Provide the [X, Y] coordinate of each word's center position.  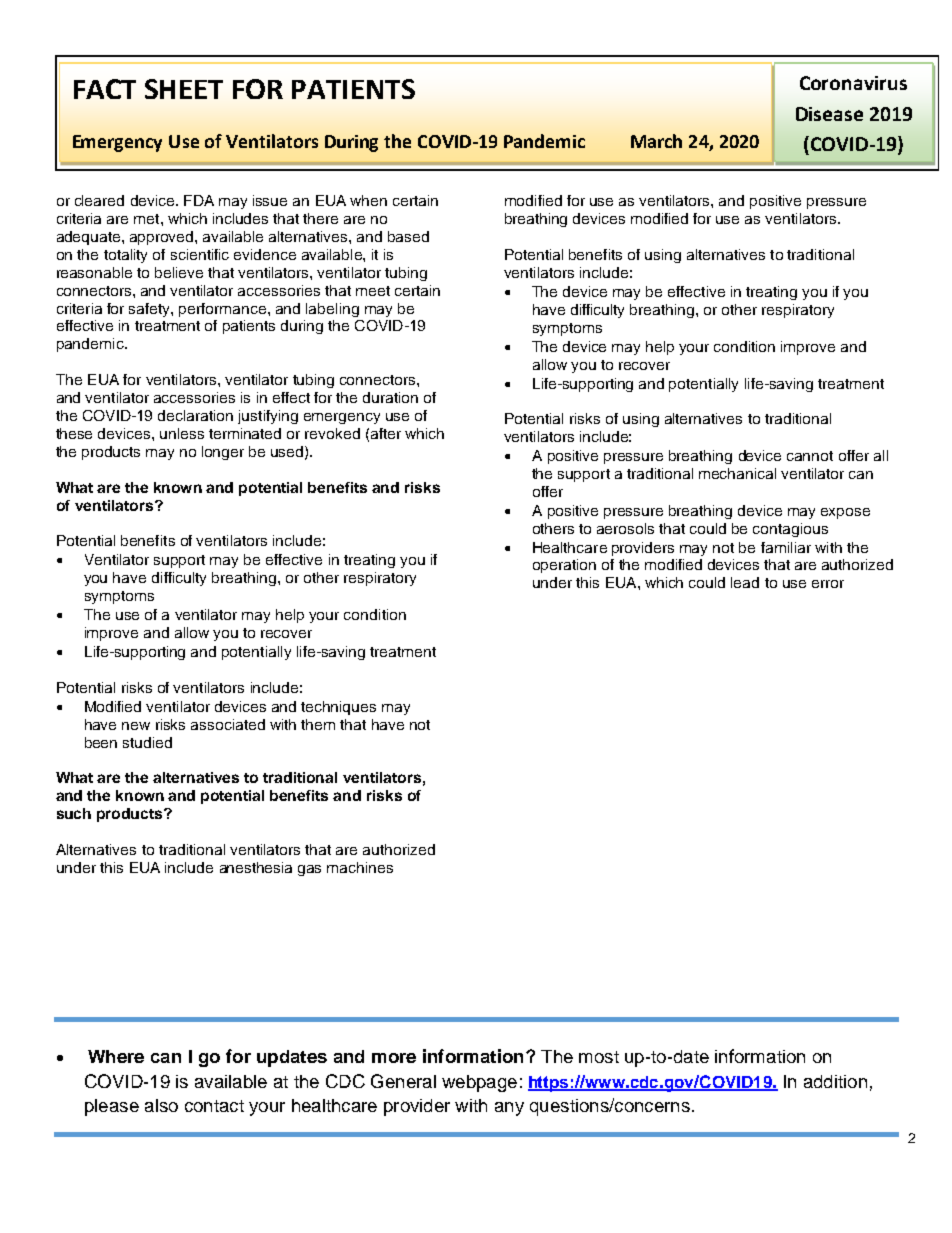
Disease [829, 114]
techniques [338, 708]
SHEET [184, 89]
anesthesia [256, 867]
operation [564, 566]
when [368, 200]
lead [745, 582]
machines [360, 867]
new [136, 726]
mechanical [737, 473]
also [161, 1105]
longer [223, 453]
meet [373, 291]
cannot [810, 456]
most [599, 1057]
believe [179, 272]
